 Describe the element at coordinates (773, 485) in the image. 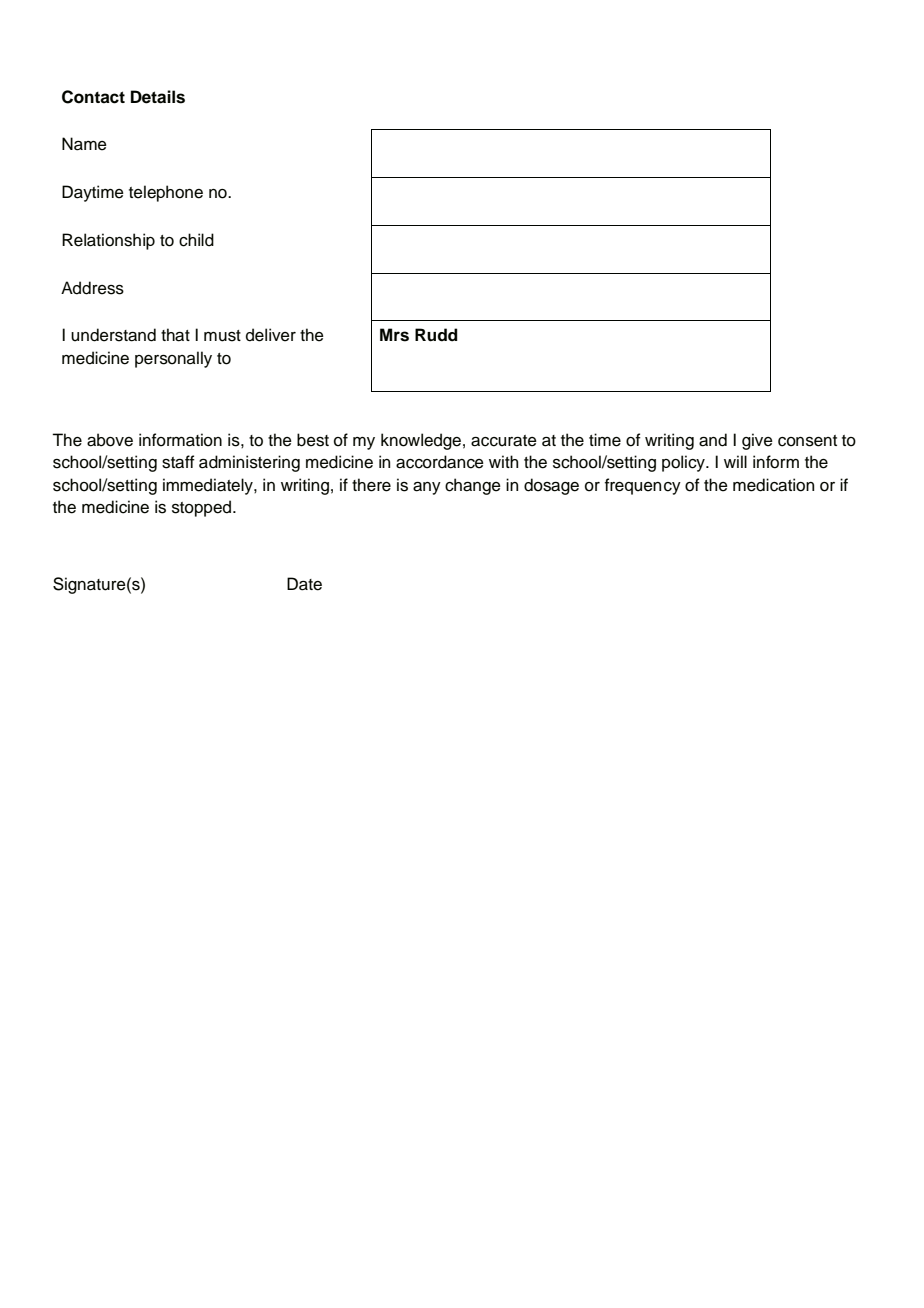

I see `medication` at that location.
